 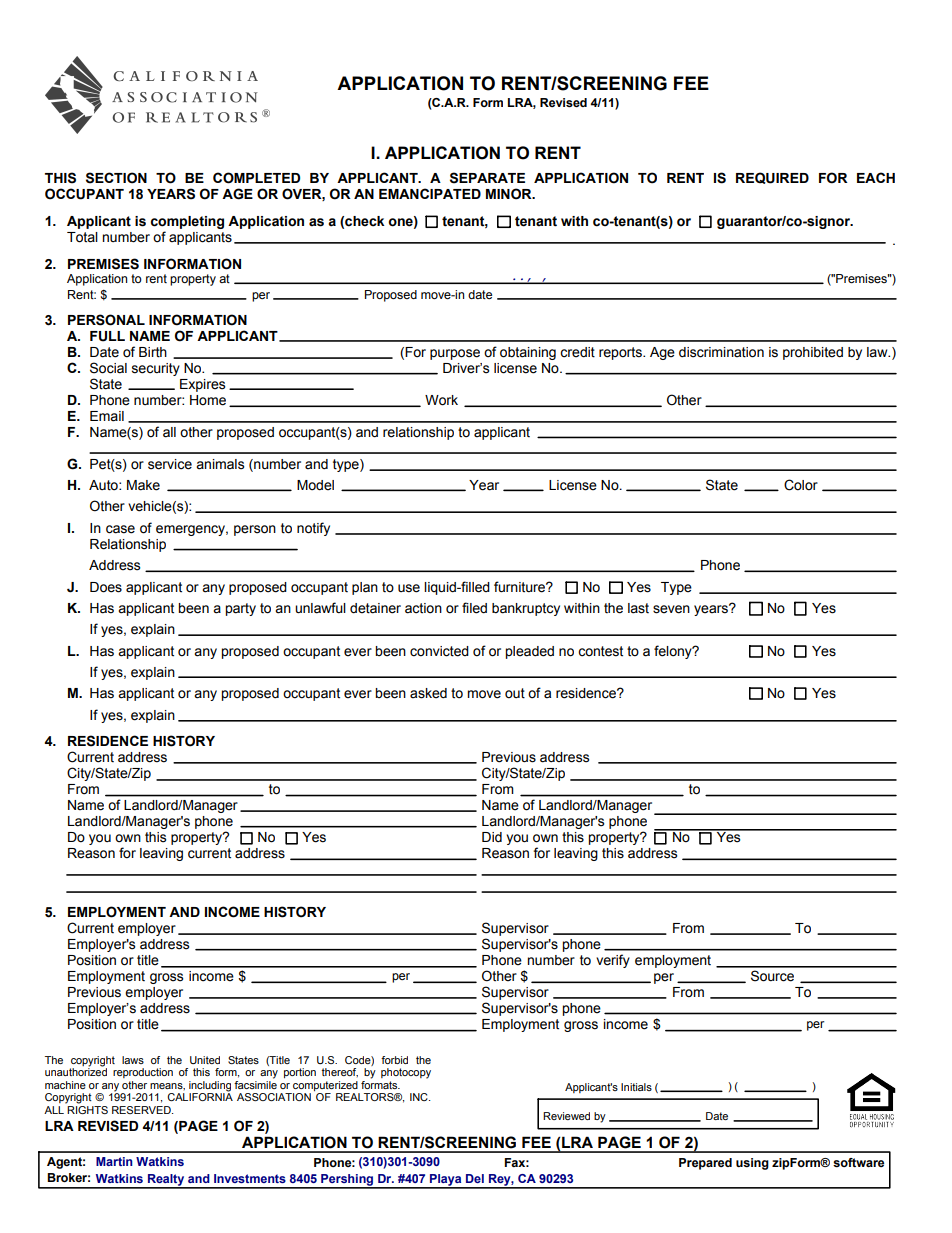 I want to click on verify, so click(x=613, y=961).
